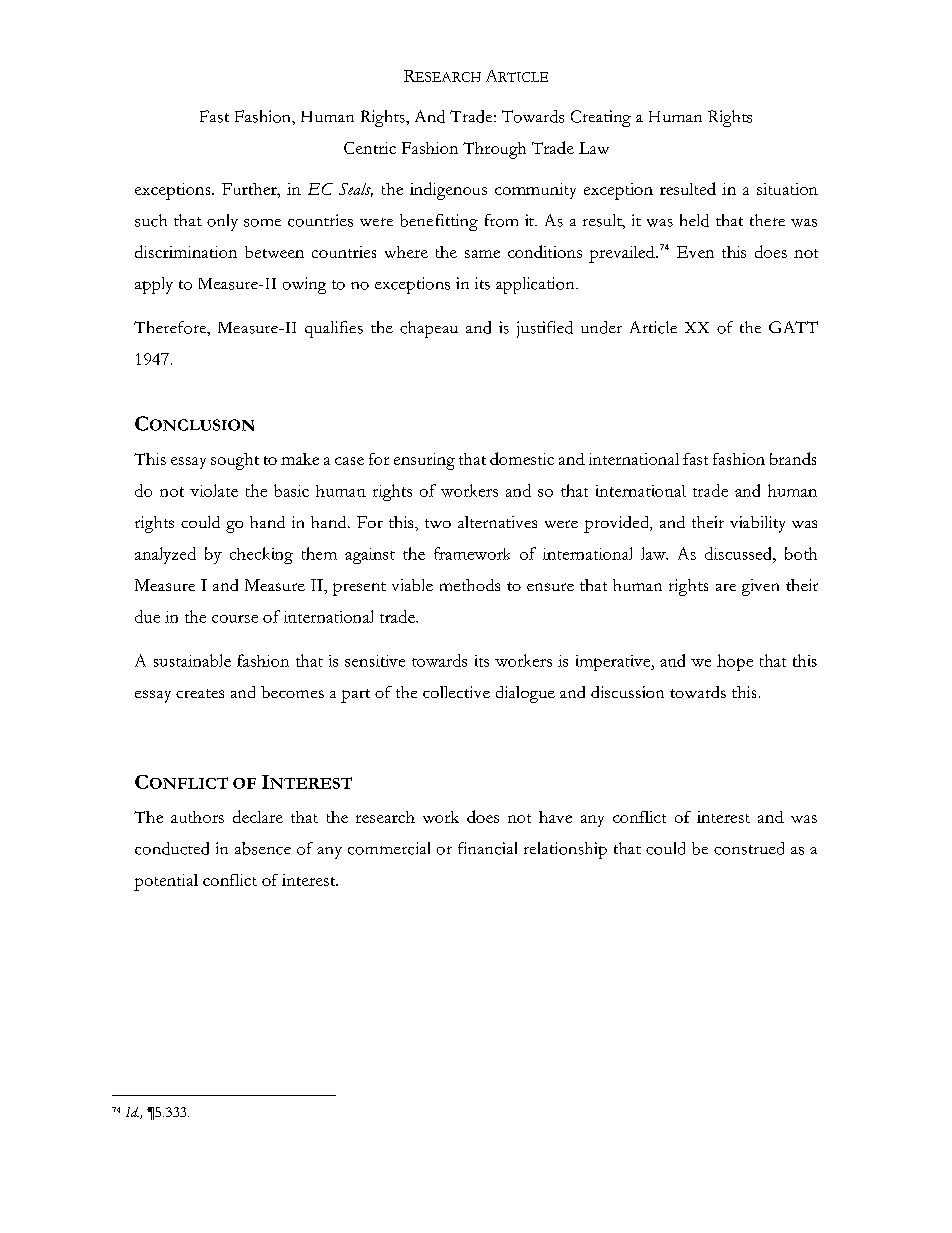 This screenshot has width=952, height=1233. What do you see at coordinates (263, 848) in the screenshot?
I see `absence` at bounding box center [263, 848].
